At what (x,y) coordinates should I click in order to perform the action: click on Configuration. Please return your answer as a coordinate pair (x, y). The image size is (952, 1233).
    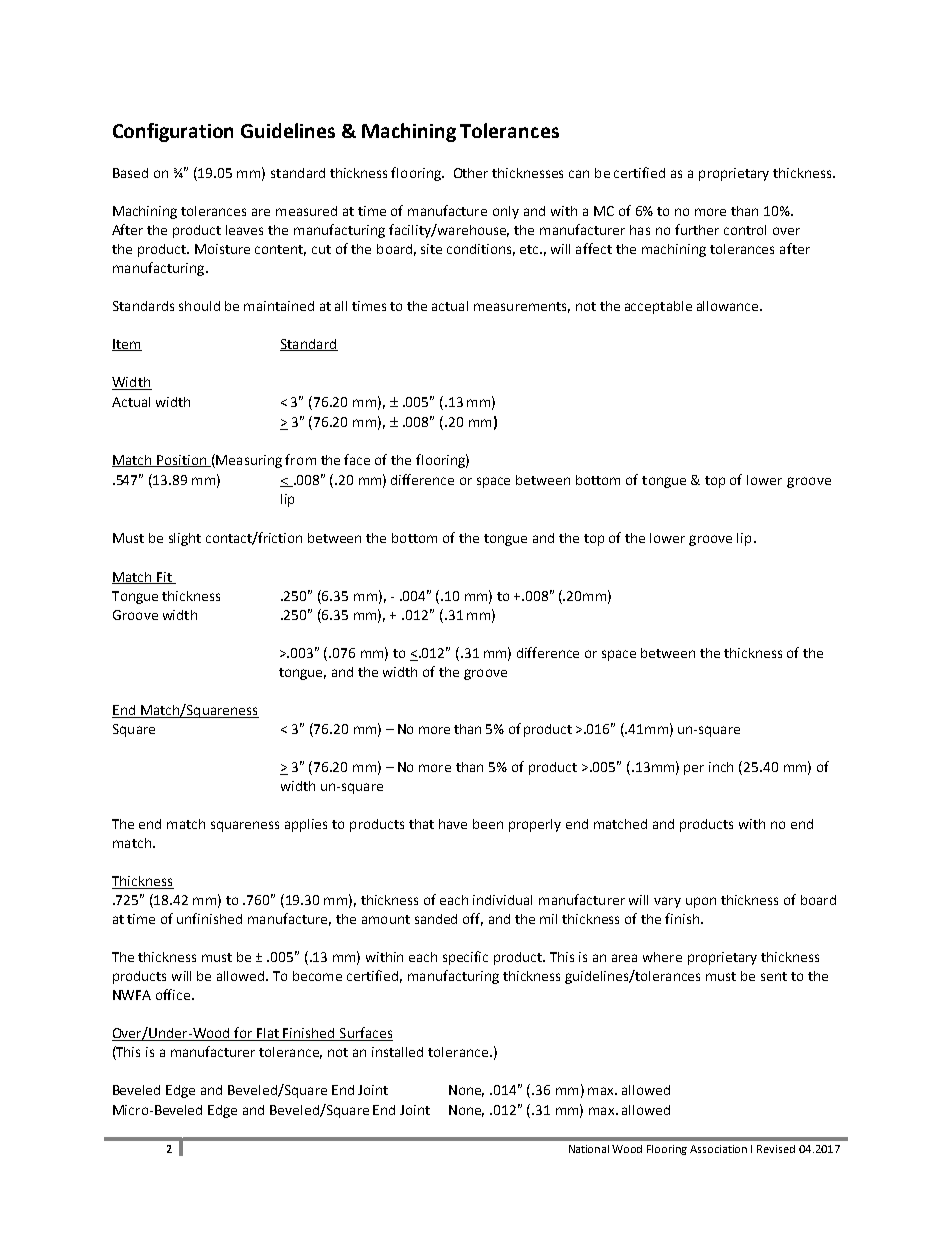
    Looking at the image, I should click on (173, 132).
